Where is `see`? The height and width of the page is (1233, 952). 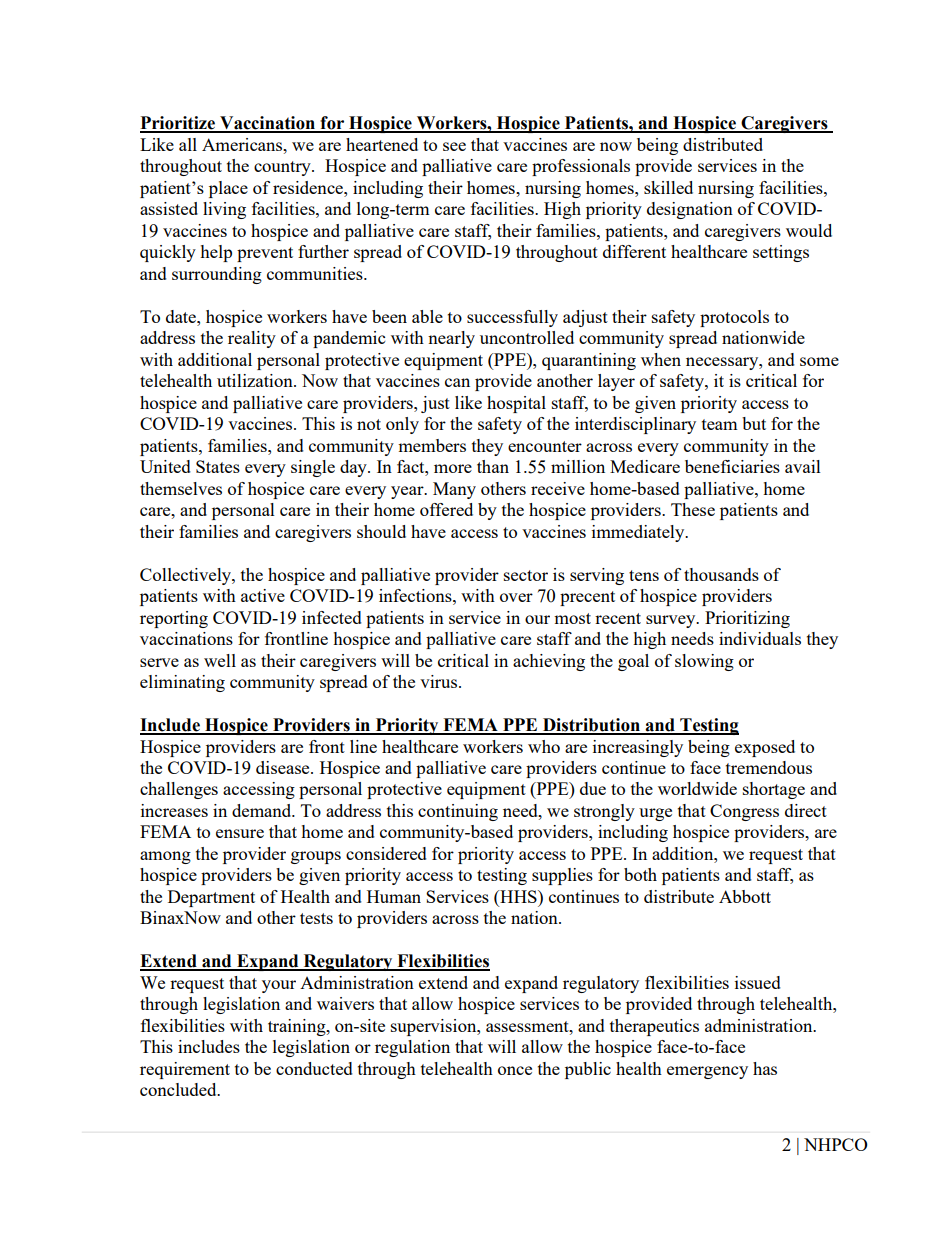
see is located at coordinates (454, 146).
